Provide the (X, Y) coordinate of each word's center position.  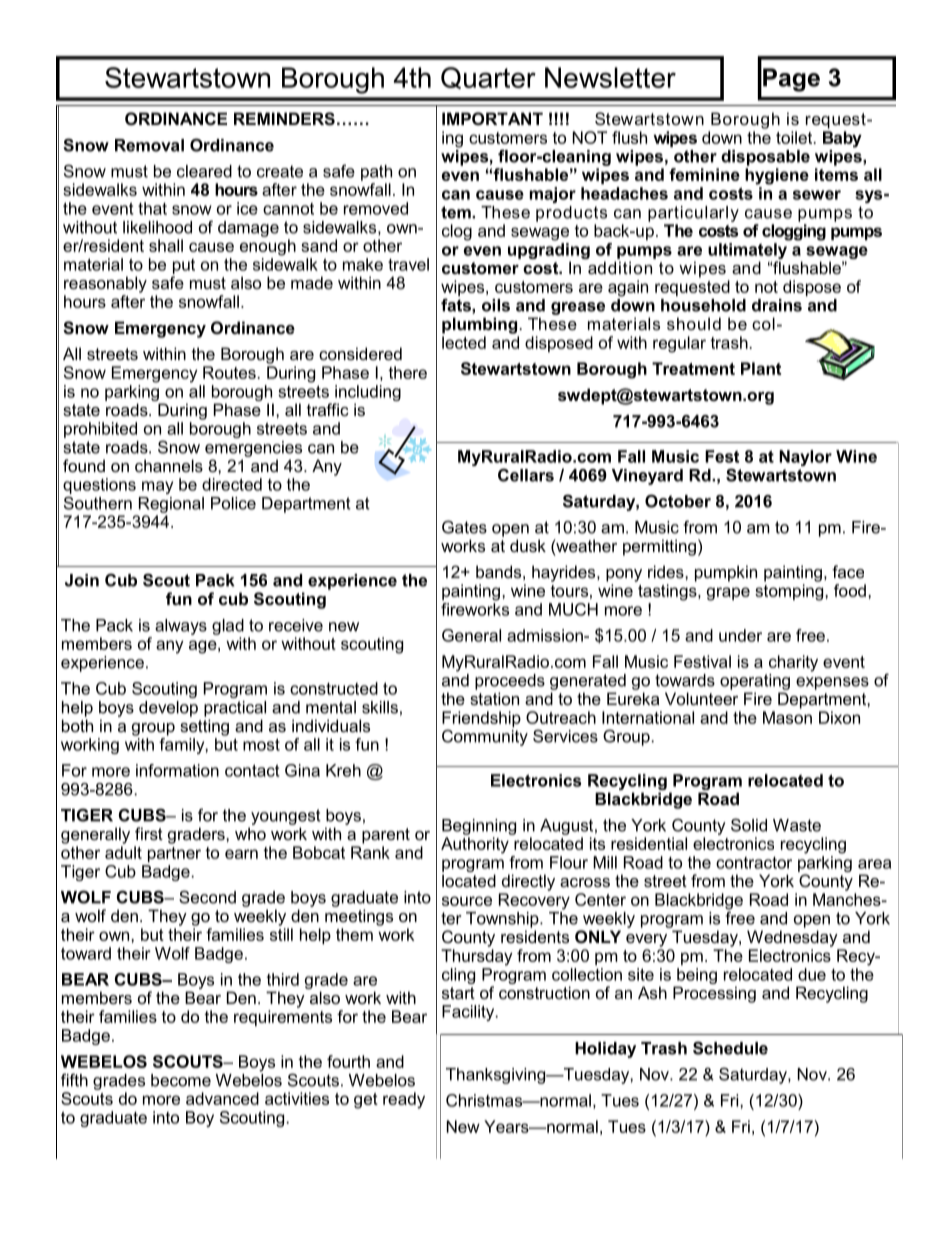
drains (777, 305)
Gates (464, 527)
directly (528, 882)
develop (168, 709)
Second (207, 897)
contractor (754, 863)
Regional (171, 505)
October (678, 501)
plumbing (479, 325)
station (494, 698)
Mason (787, 717)
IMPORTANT (492, 118)
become (181, 1080)
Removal (149, 145)
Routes (229, 372)
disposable (765, 158)
